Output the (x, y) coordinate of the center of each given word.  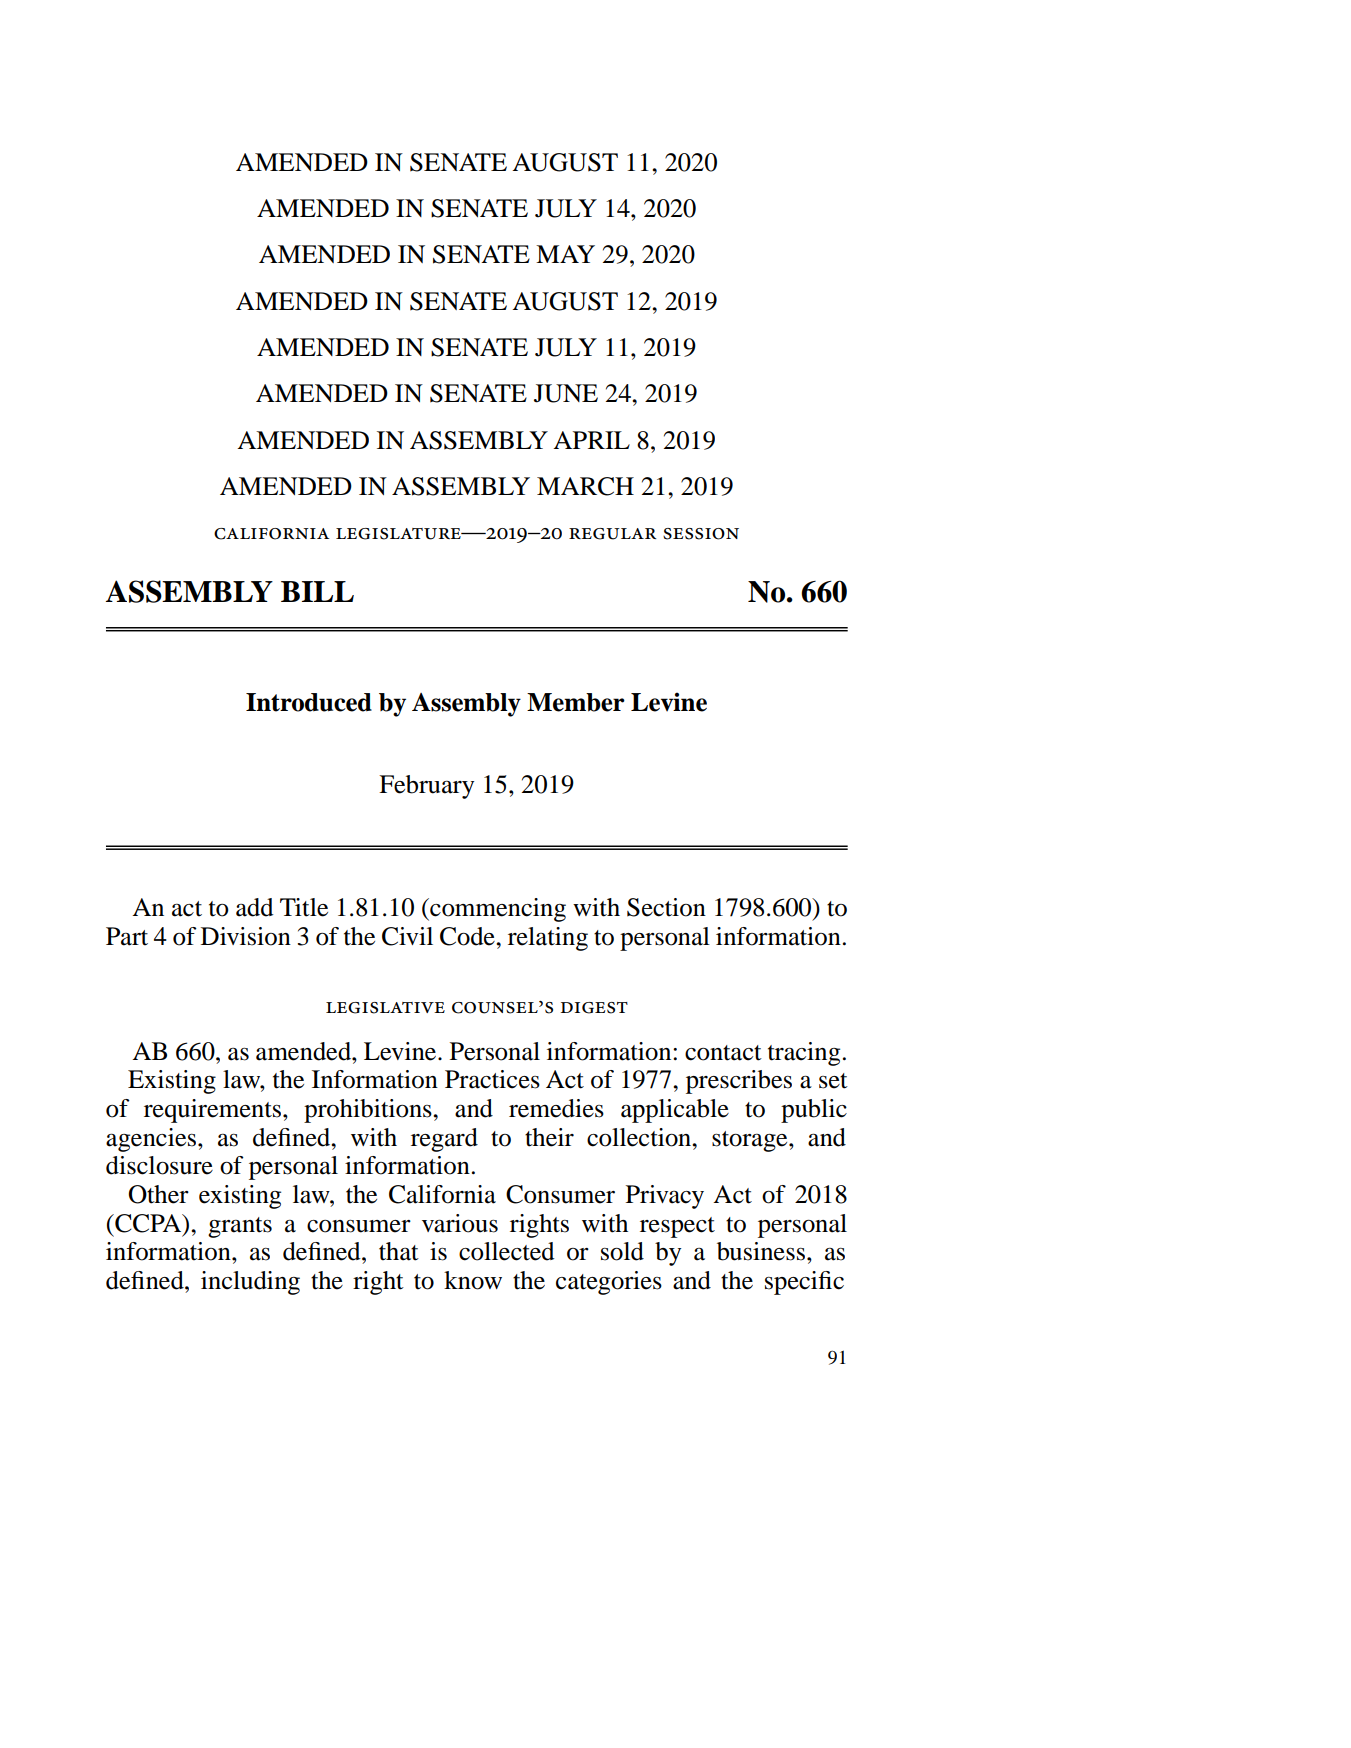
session (701, 534)
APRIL (591, 440)
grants (240, 1227)
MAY (565, 254)
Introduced (309, 702)
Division (246, 936)
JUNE (566, 393)
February (426, 787)
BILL (317, 591)
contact (723, 1053)
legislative (385, 1008)
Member (576, 702)
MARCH (585, 486)
